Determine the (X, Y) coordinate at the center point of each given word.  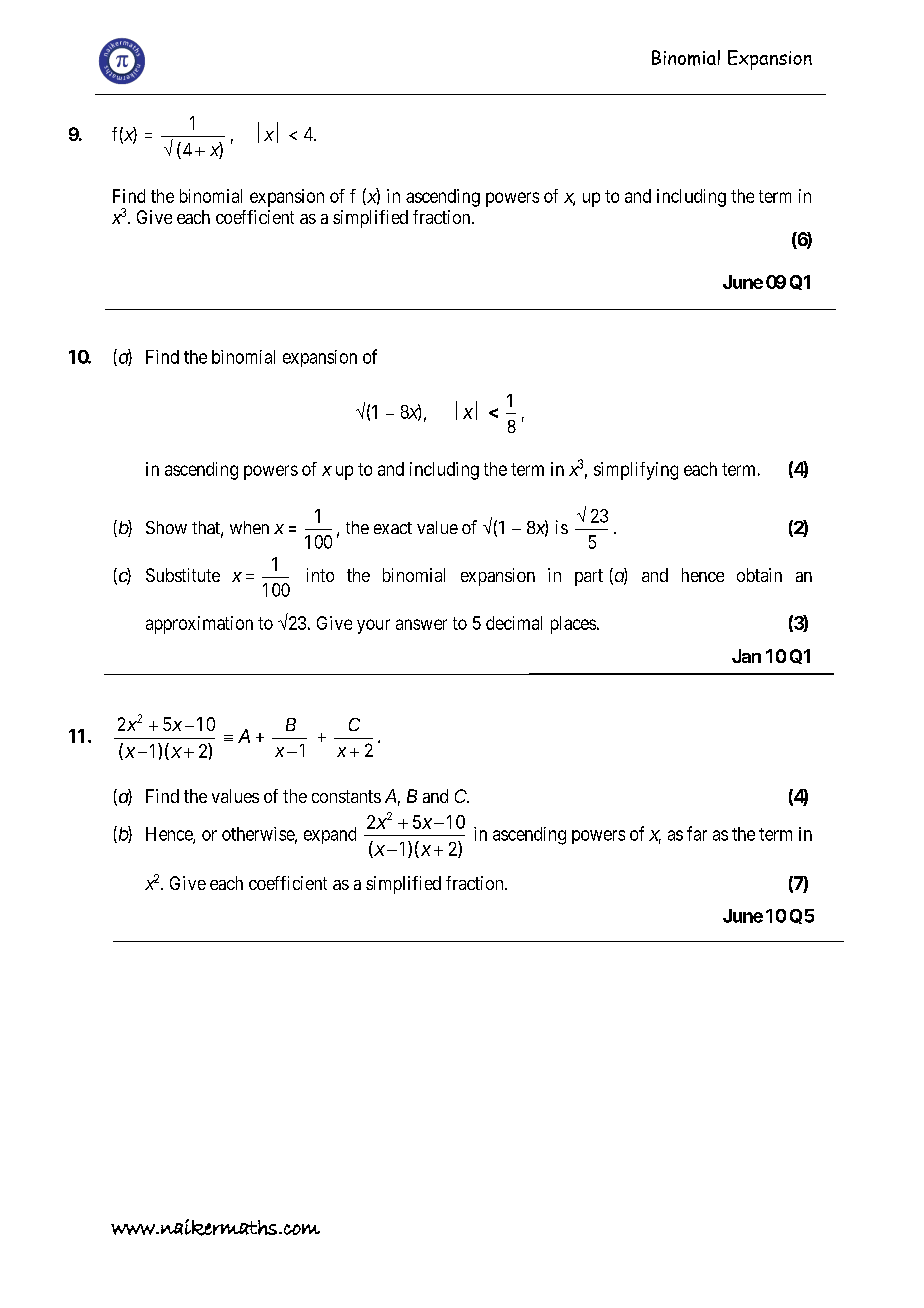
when (249, 527)
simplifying (636, 471)
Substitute (183, 575)
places (573, 625)
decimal (514, 623)
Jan (746, 656)
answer (421, 624)
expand (330, 835)
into (320, 575)
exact (393, 528)
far (697, 833)
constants (346, 796)
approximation (199, 625)
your (373, 626)
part (589, 577)
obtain (759, 575)
